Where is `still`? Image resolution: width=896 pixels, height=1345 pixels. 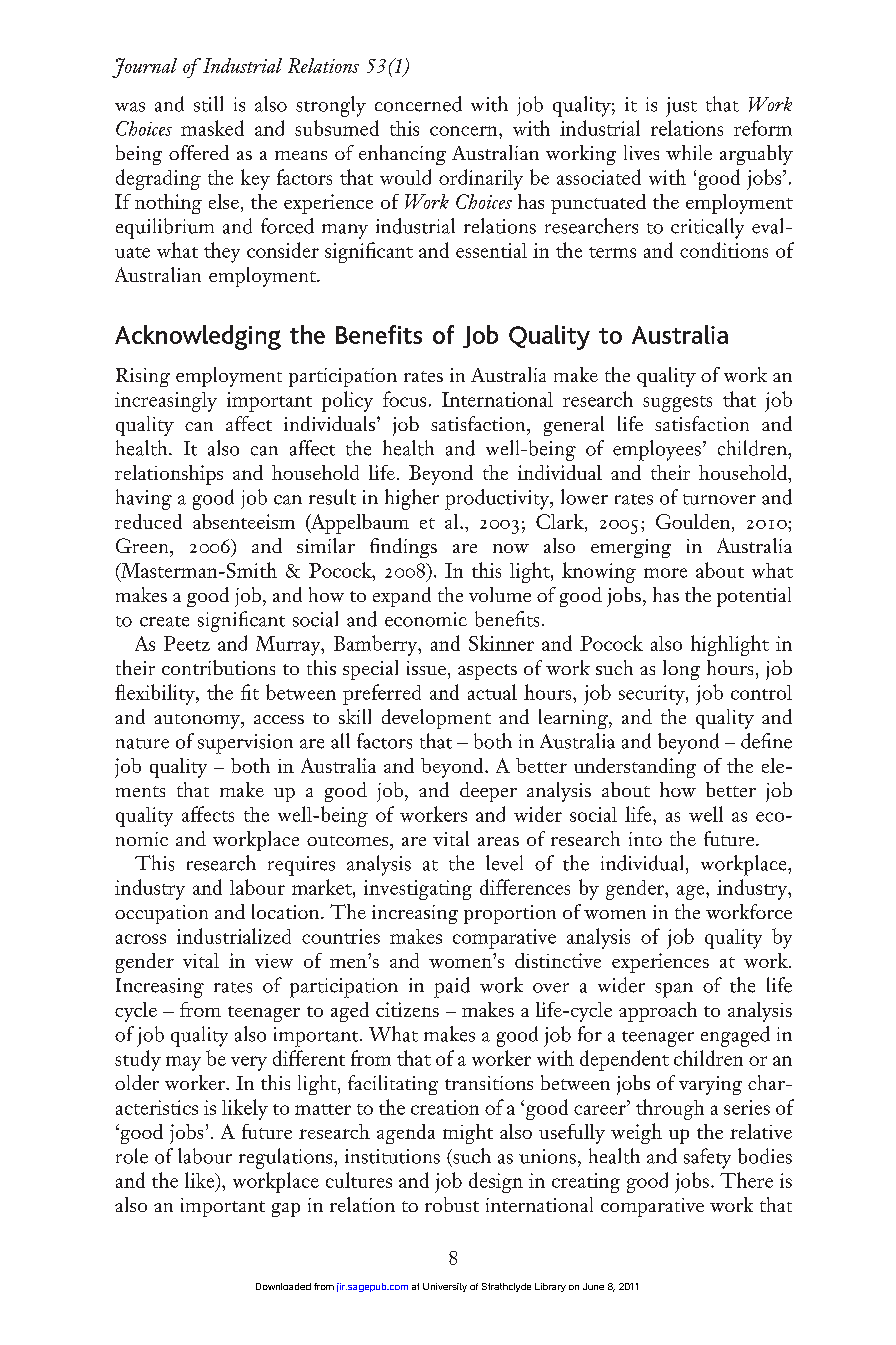 still is located at coordinates (208, 104).
